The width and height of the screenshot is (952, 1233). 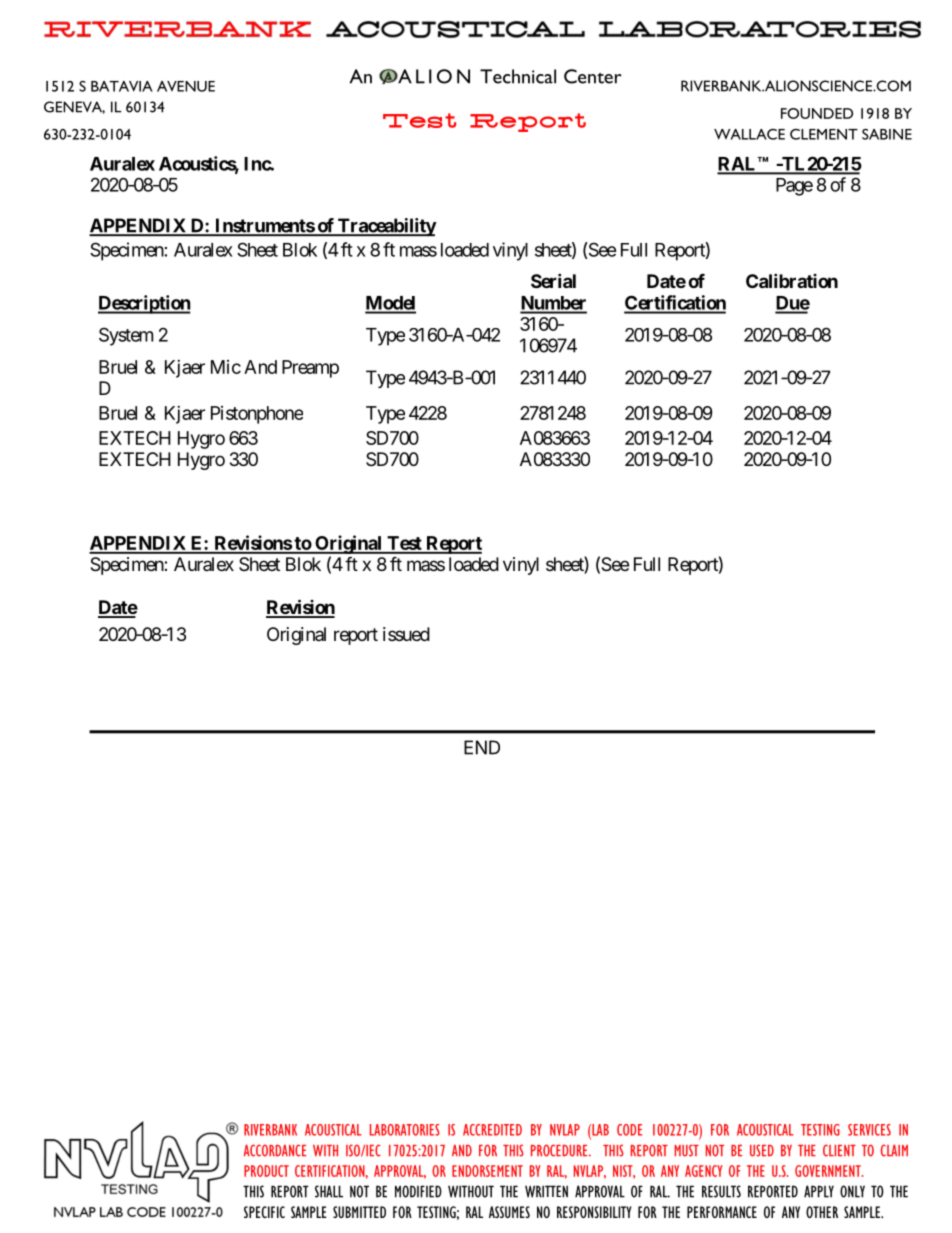 I want to click on Serial, so click(x=553, y=280).
